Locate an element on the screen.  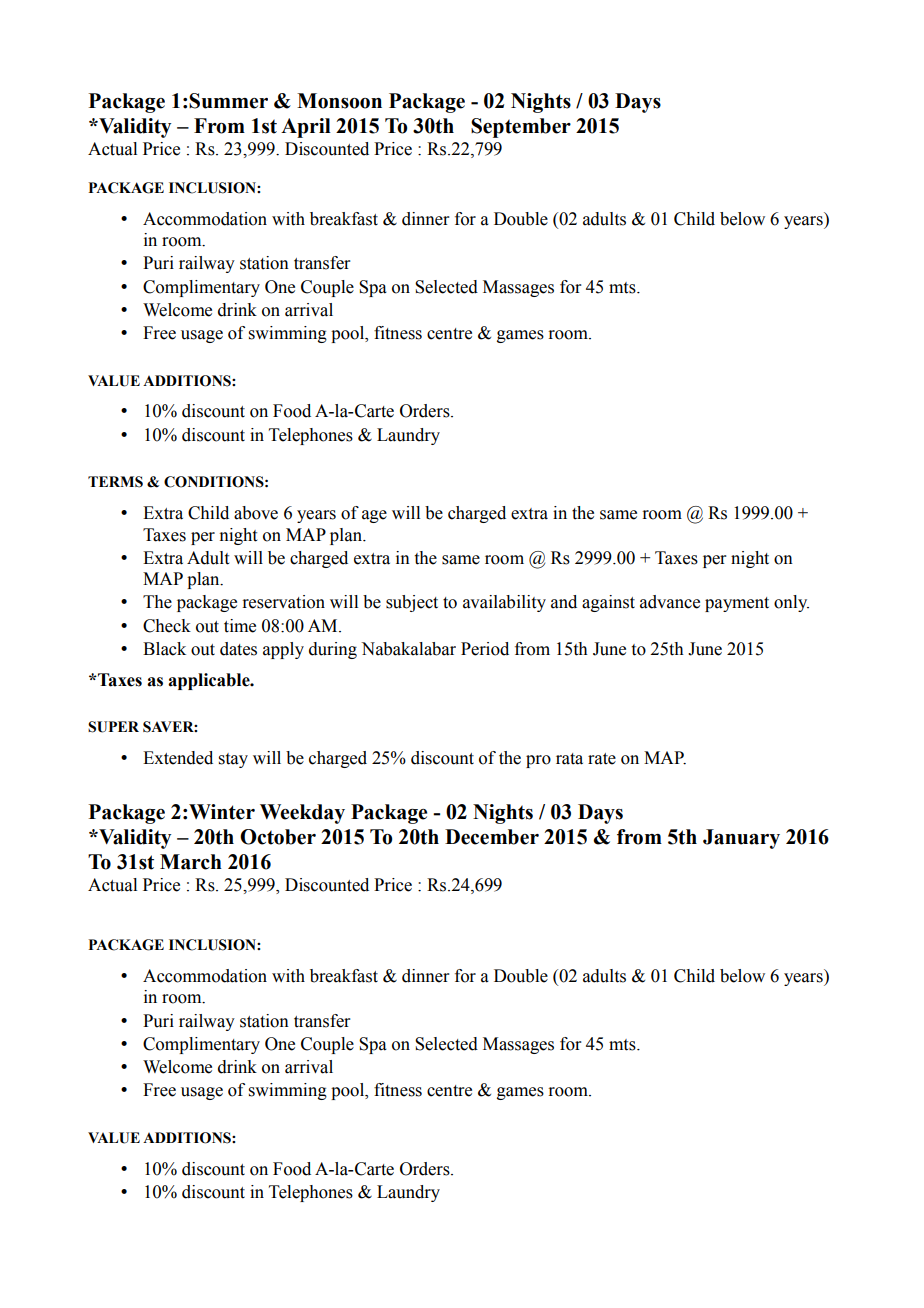
Monsoon is located at coordinates (339, 101).
